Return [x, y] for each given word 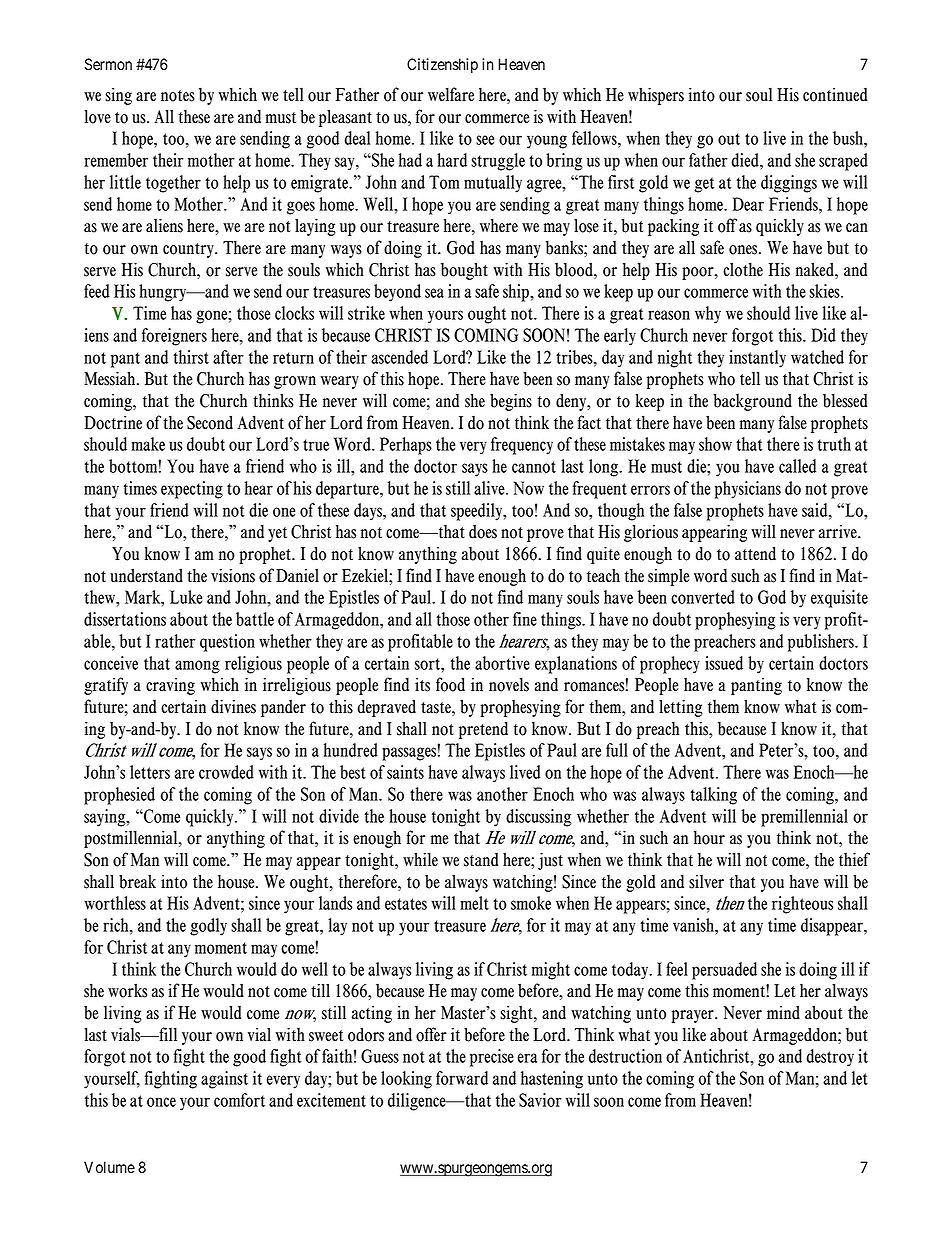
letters [150, 772]
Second [210, 422]
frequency [522, 446]
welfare [451, 94]
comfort [239, 1100]
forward [462, 1078]
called [797, 466]
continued [835, 94]
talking [714, 796]
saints [405, 772]
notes [178, 96]
